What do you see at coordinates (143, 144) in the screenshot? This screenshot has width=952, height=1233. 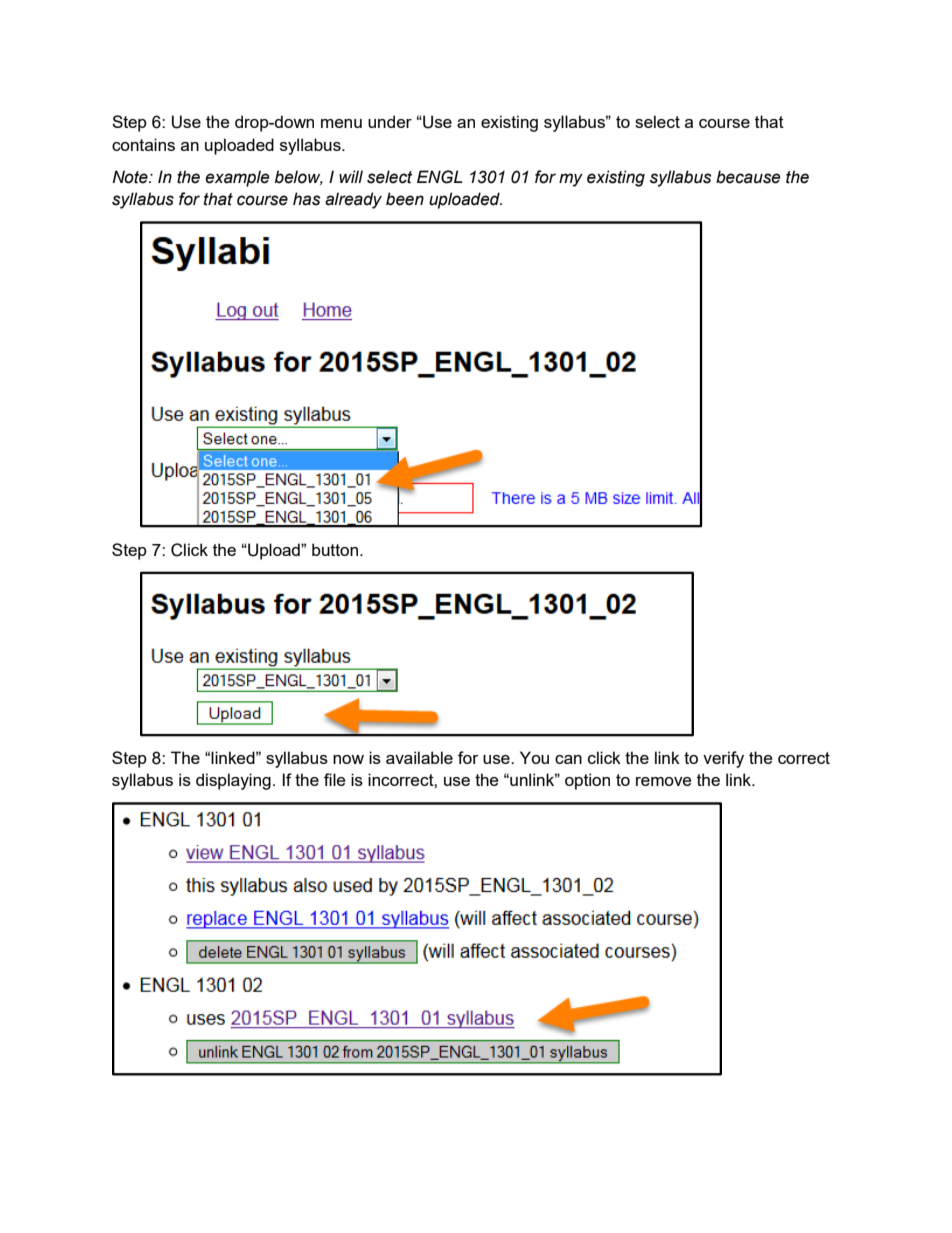 I see `contains` at bounding box center [143, 144].
